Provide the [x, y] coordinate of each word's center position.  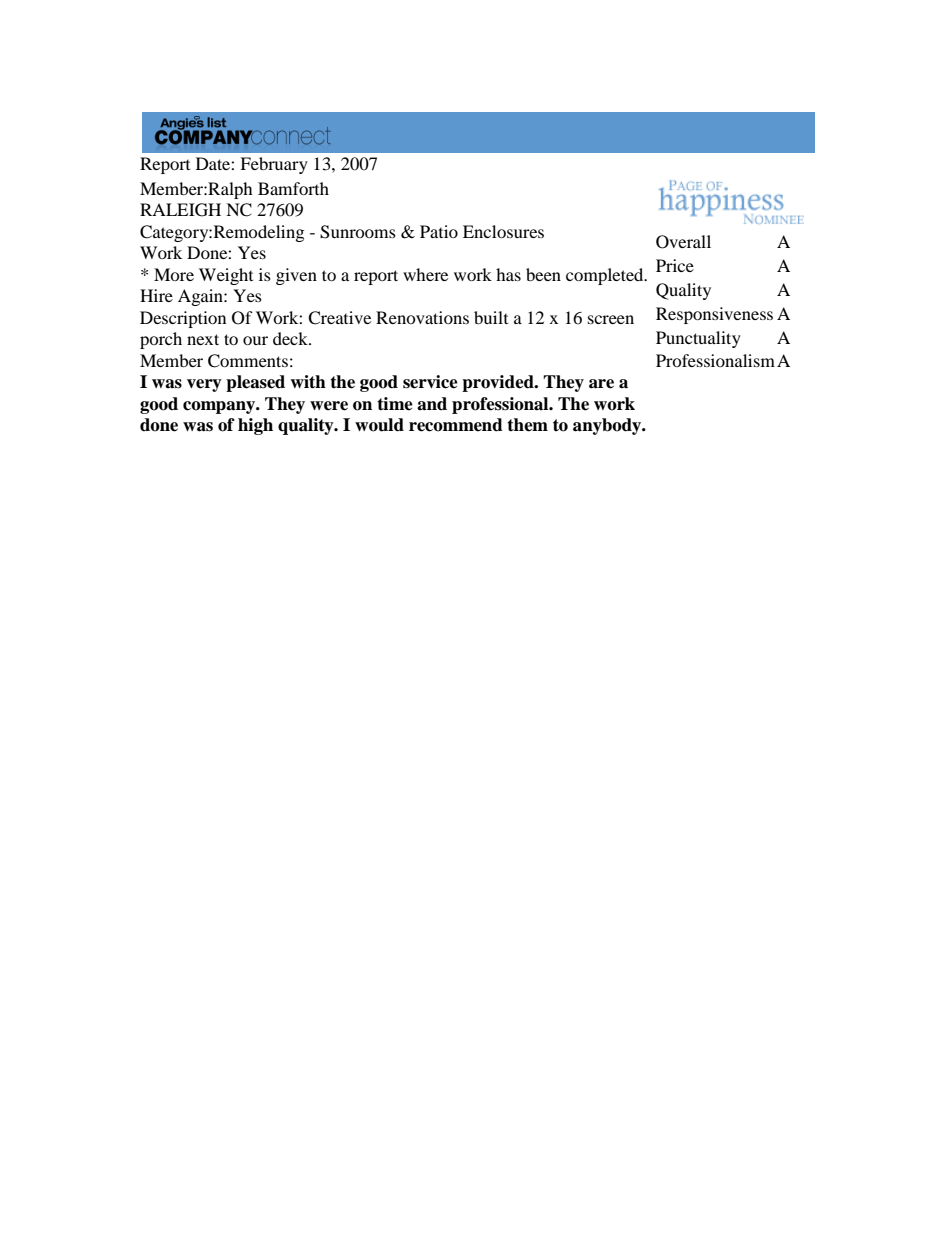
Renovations [422, 317]
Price [675, 265]
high [255, 426]
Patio [439, 231]
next [203, 339]
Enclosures [503, 231]
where [425, 274]
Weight [226, 276]
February [274, 165]
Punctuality [698, 339]
